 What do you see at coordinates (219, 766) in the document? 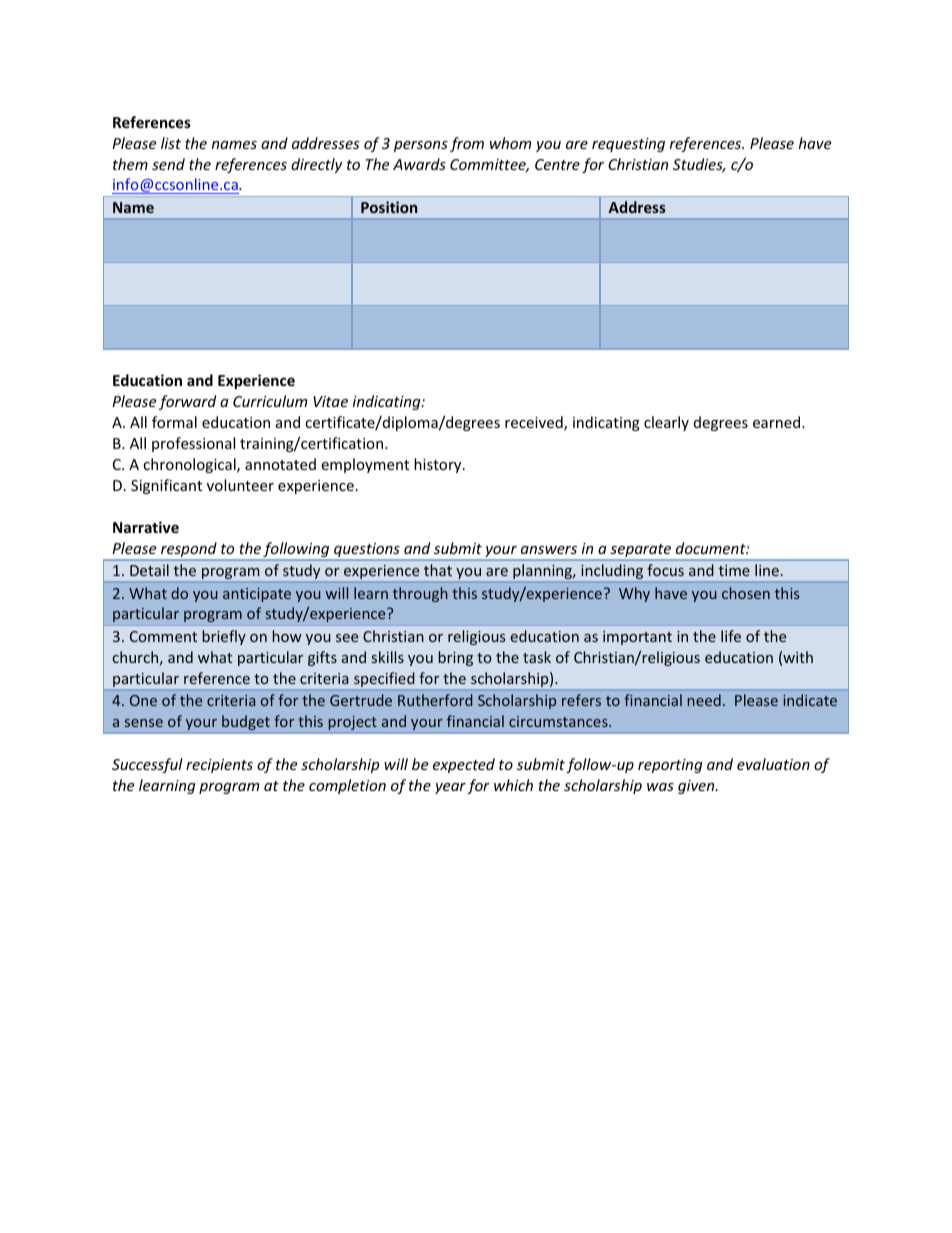
I see `recipients` at bounding box center [219, 766].
